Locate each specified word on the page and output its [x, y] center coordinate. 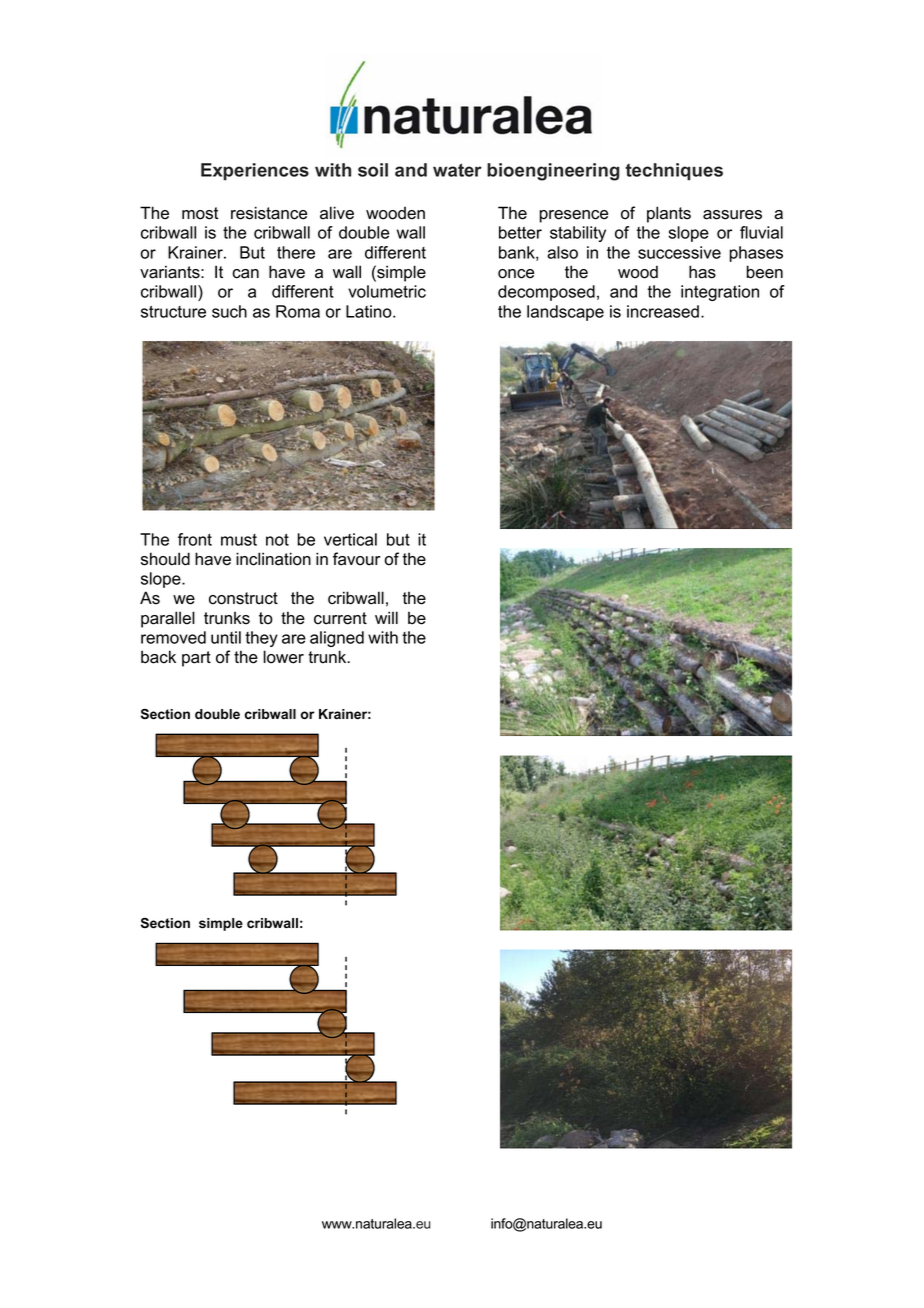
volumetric [387, 291]
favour [357, 559]
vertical [350, 539]
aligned [337, 639]
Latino [370, 311]
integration [720, 293]
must [239, 540]
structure [173, 312]
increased [663, 311]
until [226, 637]
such [229, 311]
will [386, 617]
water [457, 170]
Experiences [255, 171]
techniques [674, 171]
